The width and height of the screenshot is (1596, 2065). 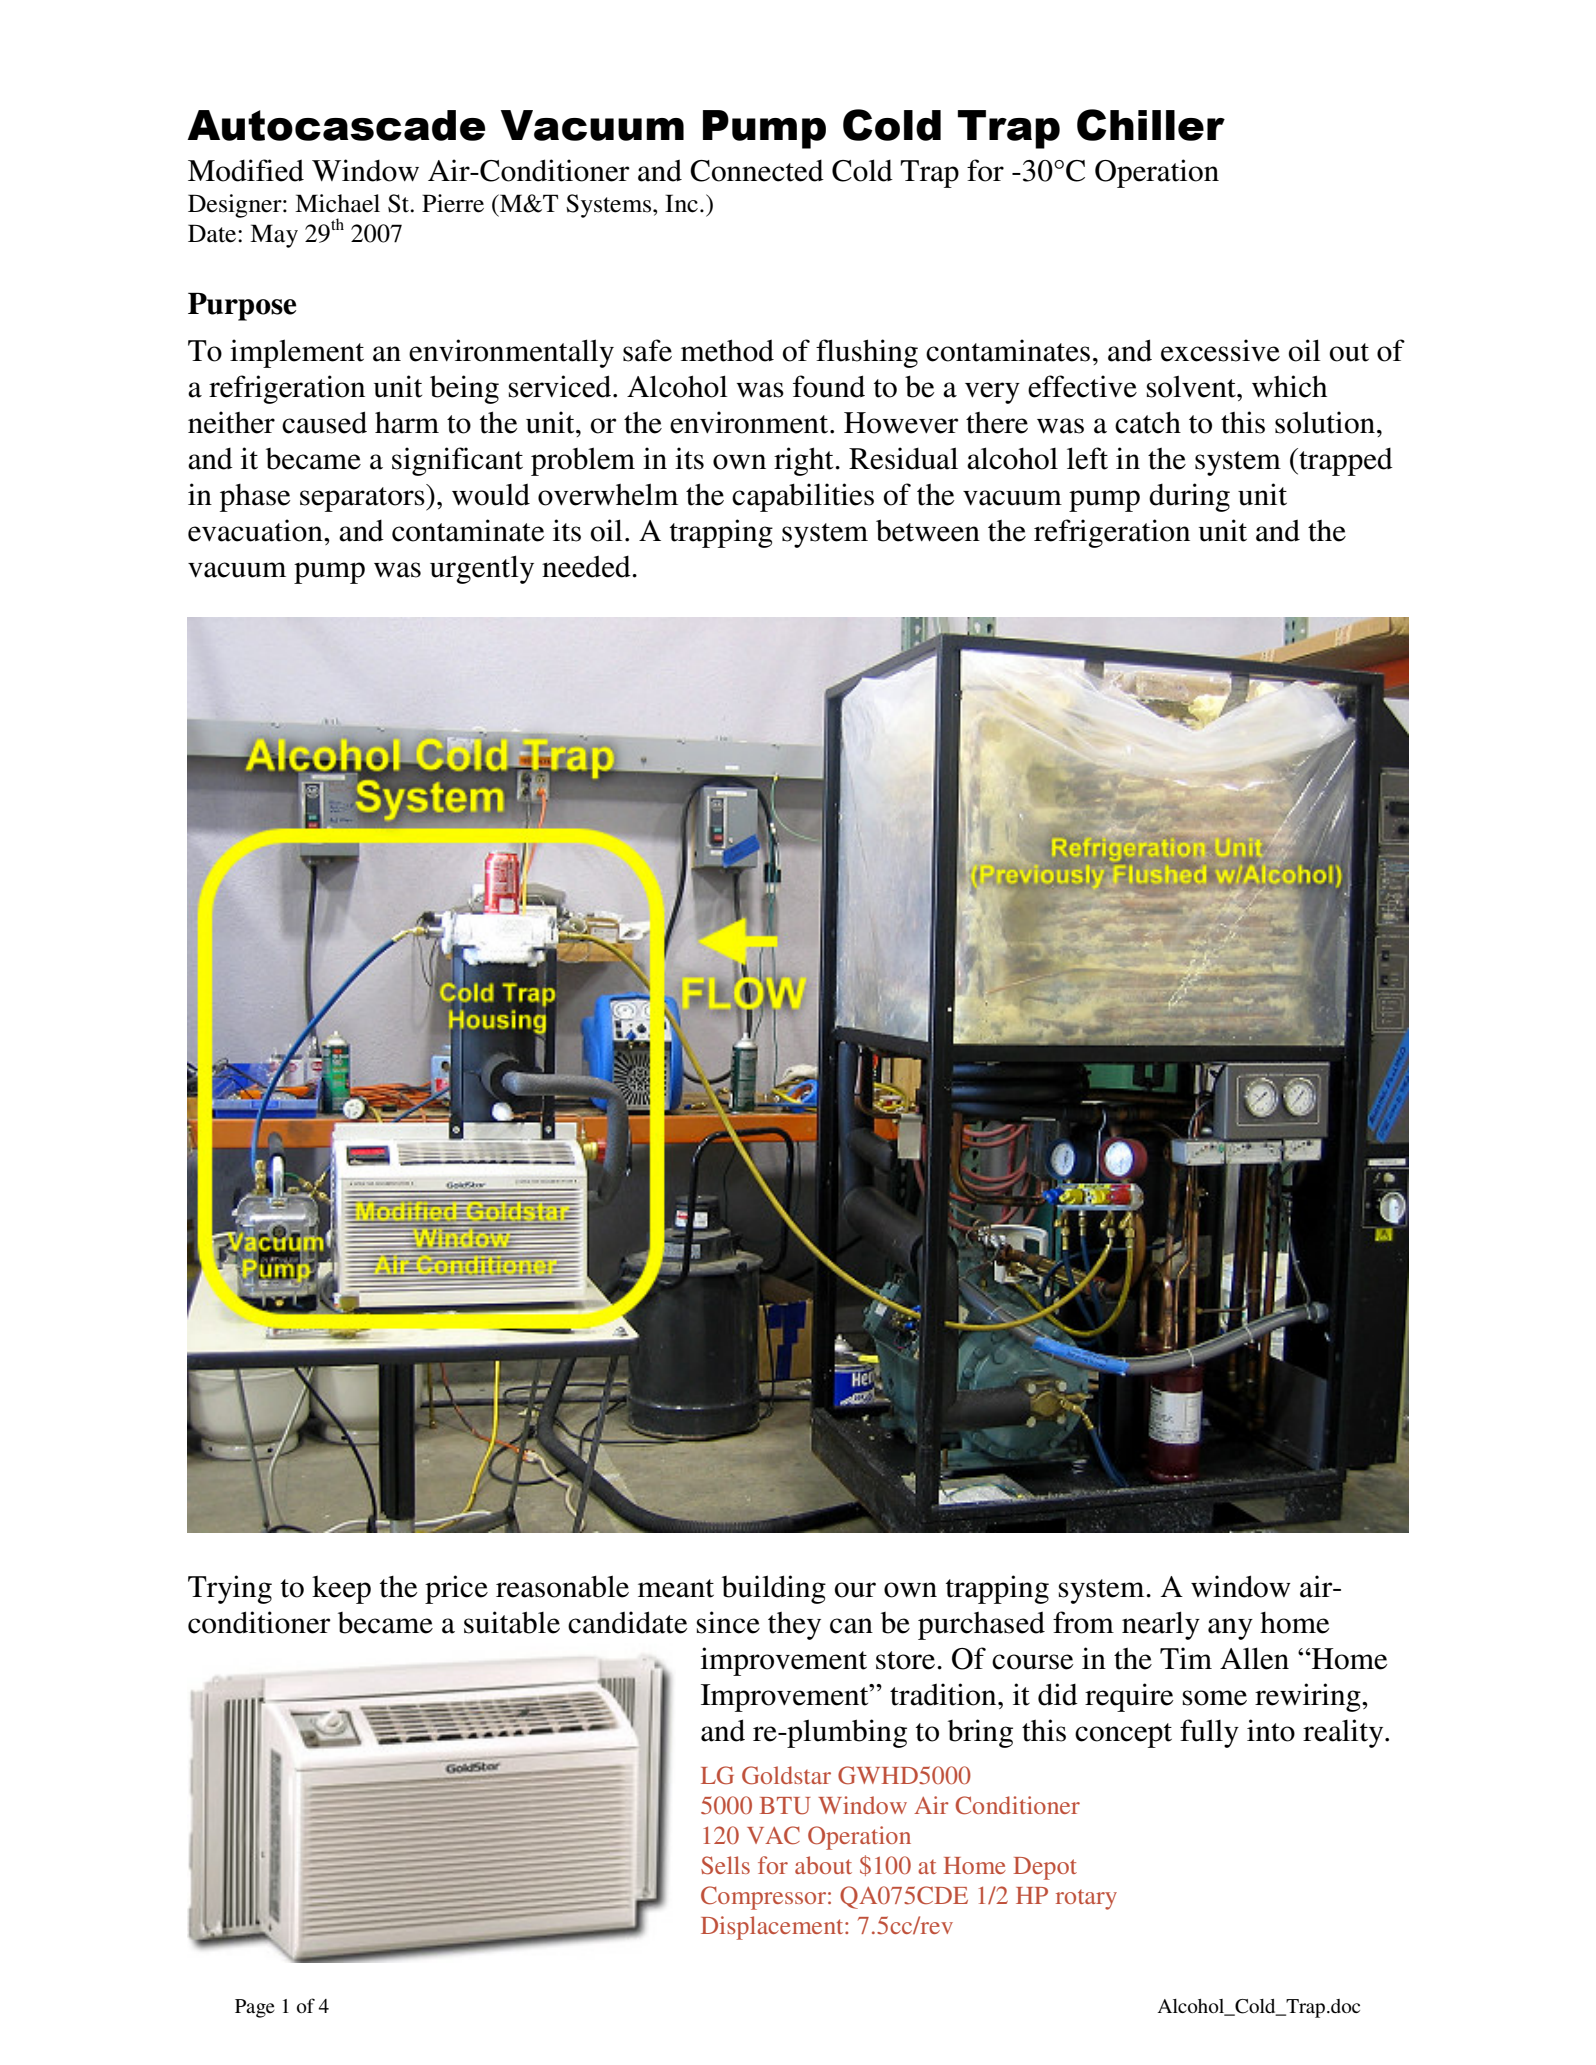 What do you see at coordinates (255, 2008) in the screenshot?
I see `Page` at bounding box center [255, 2008].
